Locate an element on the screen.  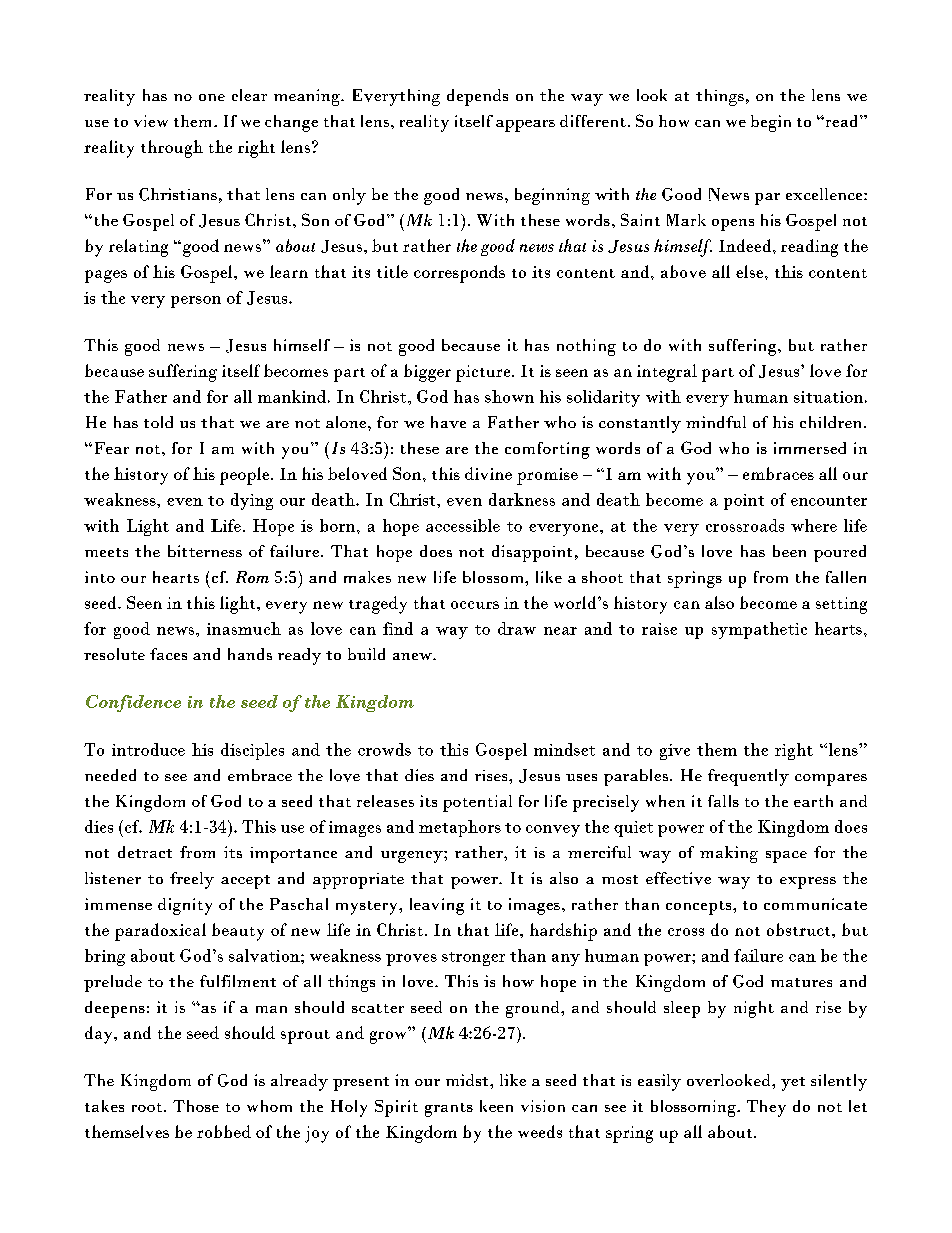
frequently is located at coordinates (748, 777).
